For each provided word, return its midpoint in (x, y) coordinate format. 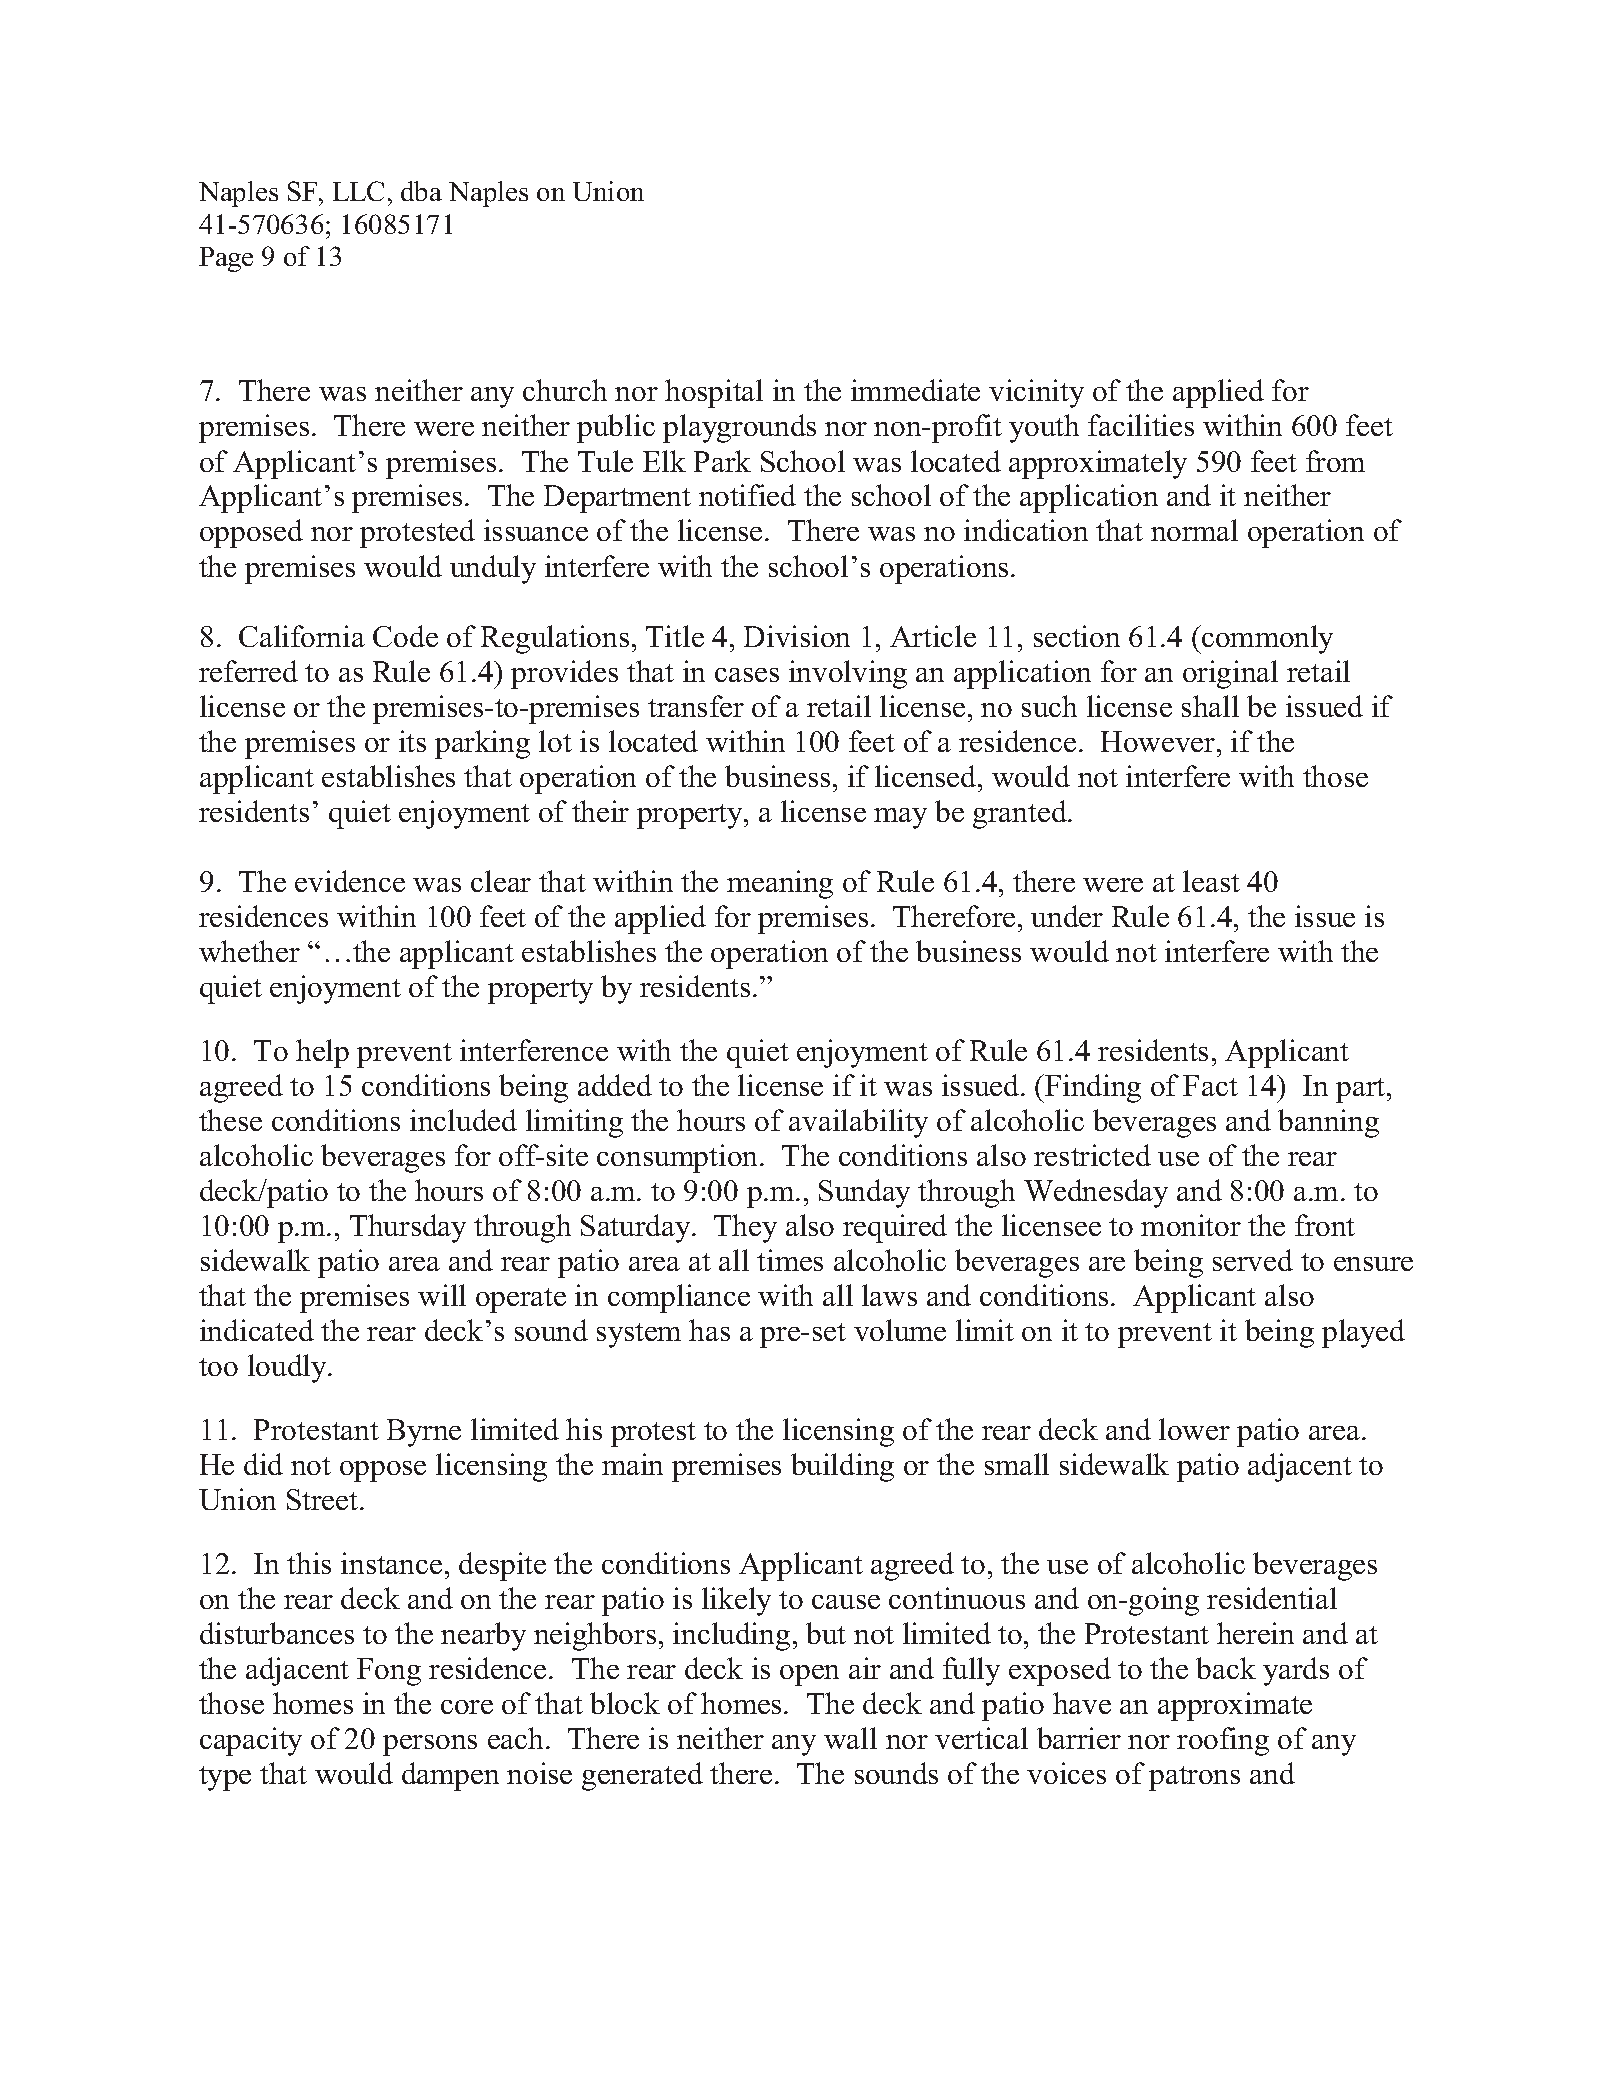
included (463, 1120)
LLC (358, 191)
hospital (714, 393)
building (842, 1467)
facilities (1141, 425)
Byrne (424, 1433)
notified (747, 495)
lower (1194, 1429)
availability (858, 1123)
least (1211, 881)
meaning (780, 884)
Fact (1210, 1085)
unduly (493, 569)
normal (1194, 530)
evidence (350, 881)
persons (430, 1745)
